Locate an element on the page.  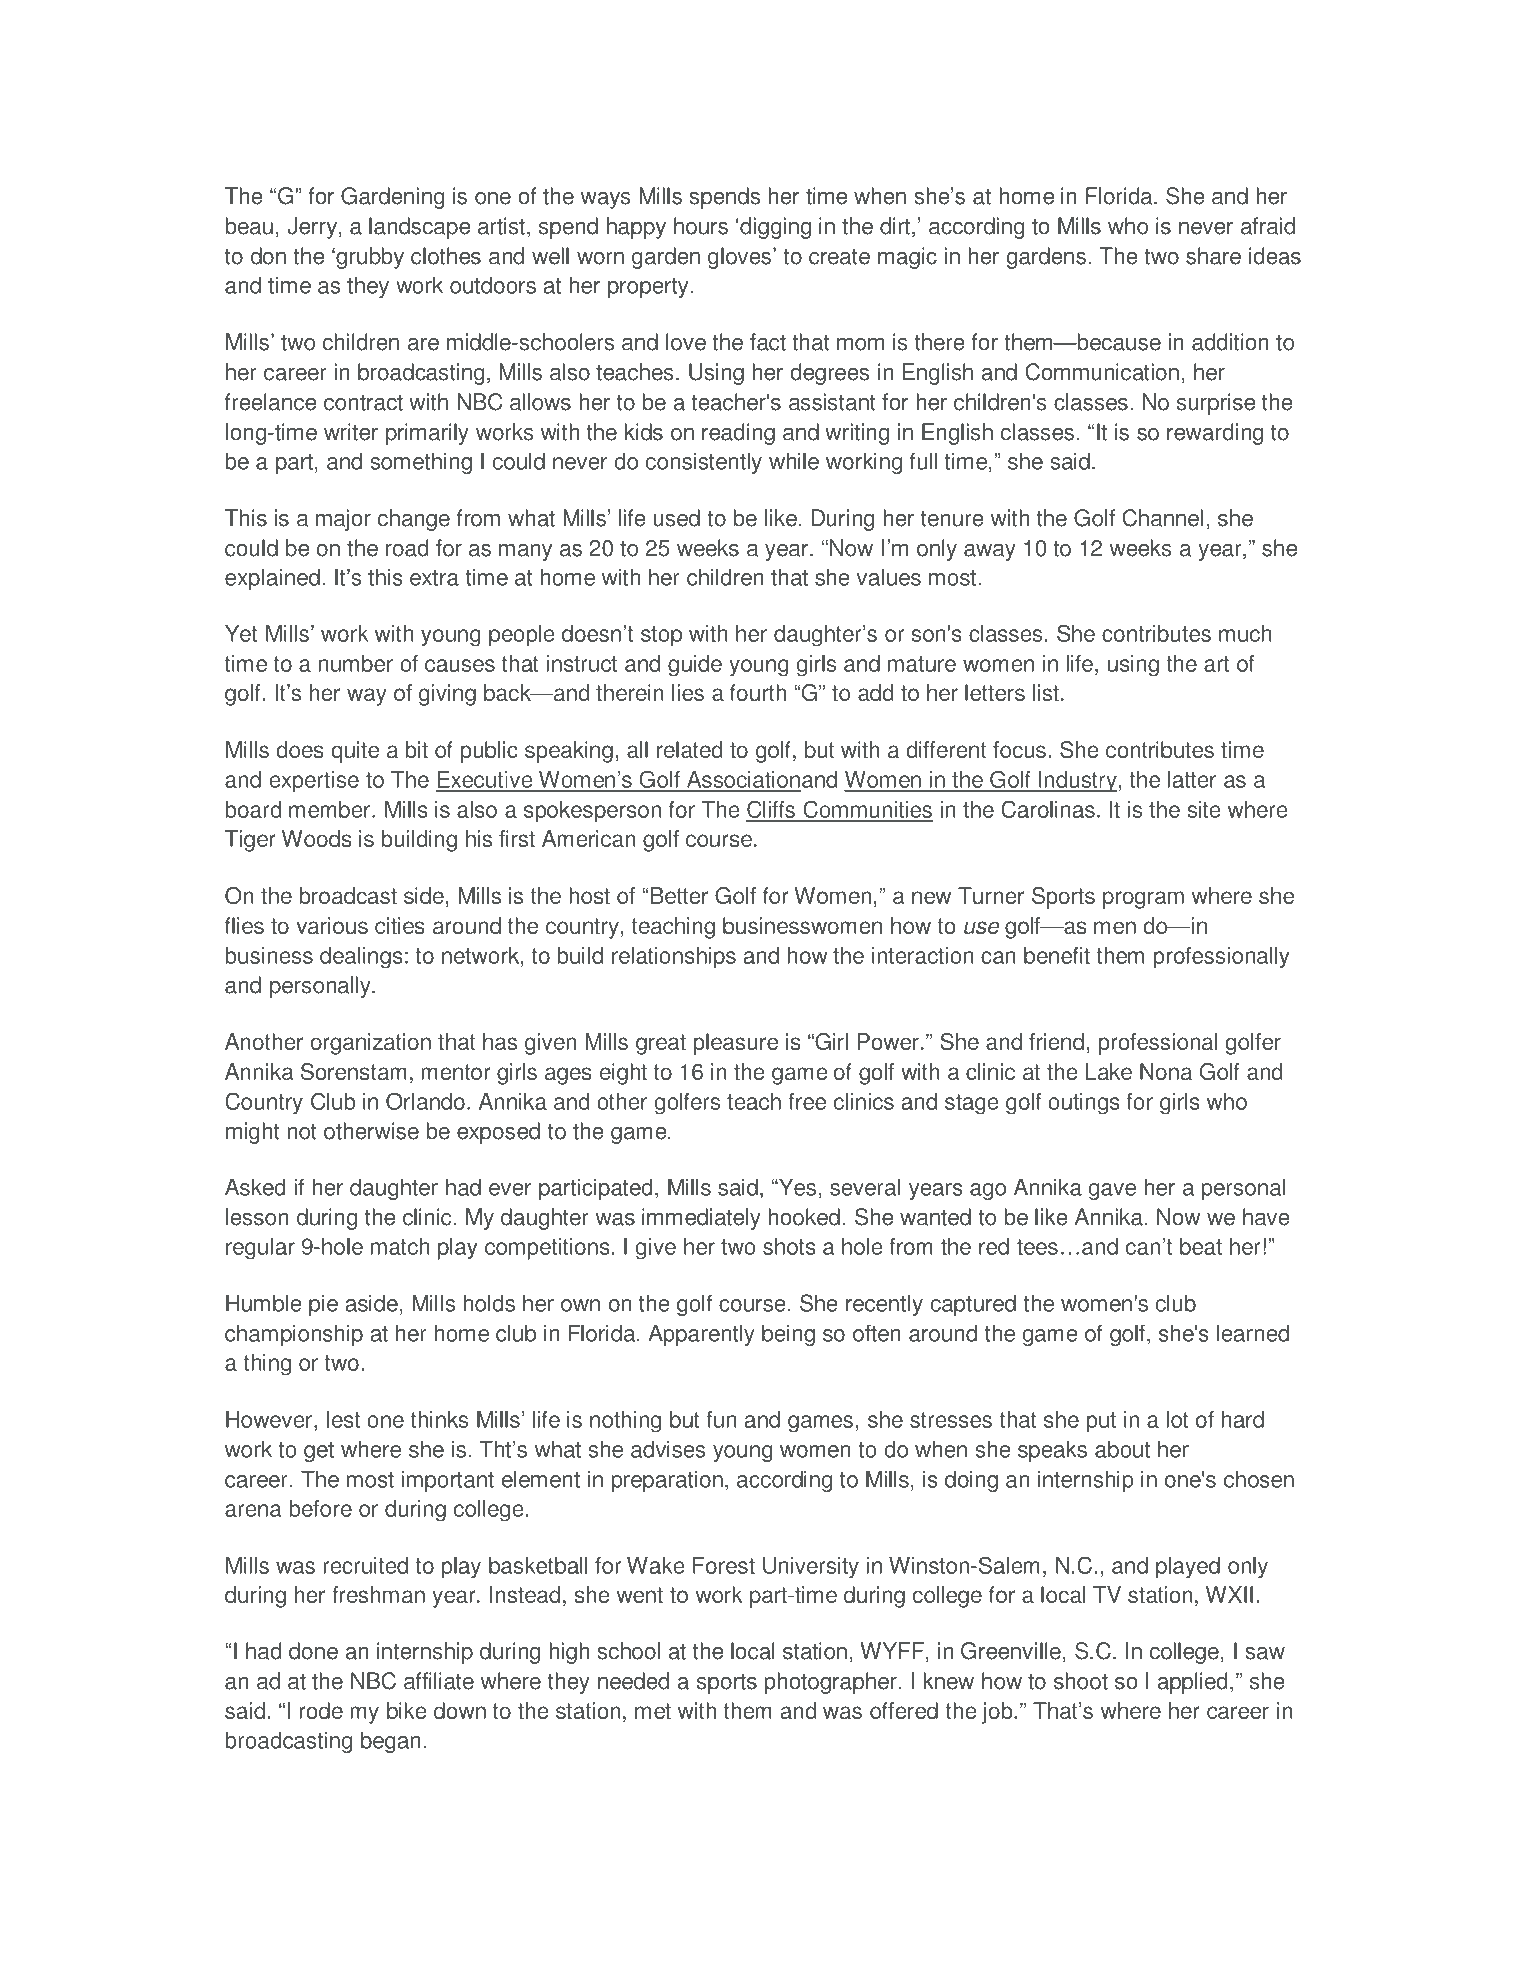
number is located at coordinates (356, 663).
